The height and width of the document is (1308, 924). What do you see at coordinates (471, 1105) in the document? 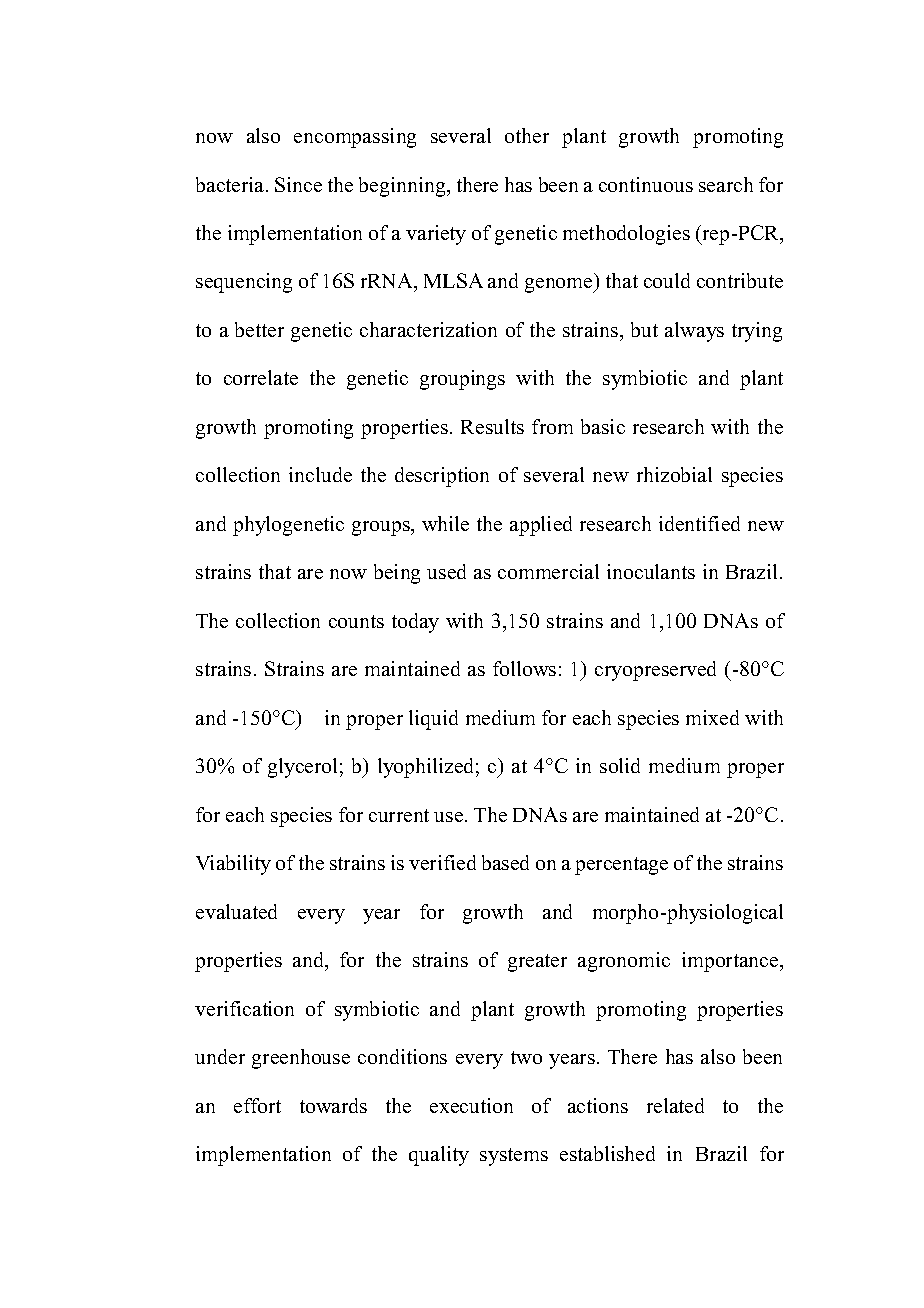
I see `execution` at bounding box center [471, 1105].
